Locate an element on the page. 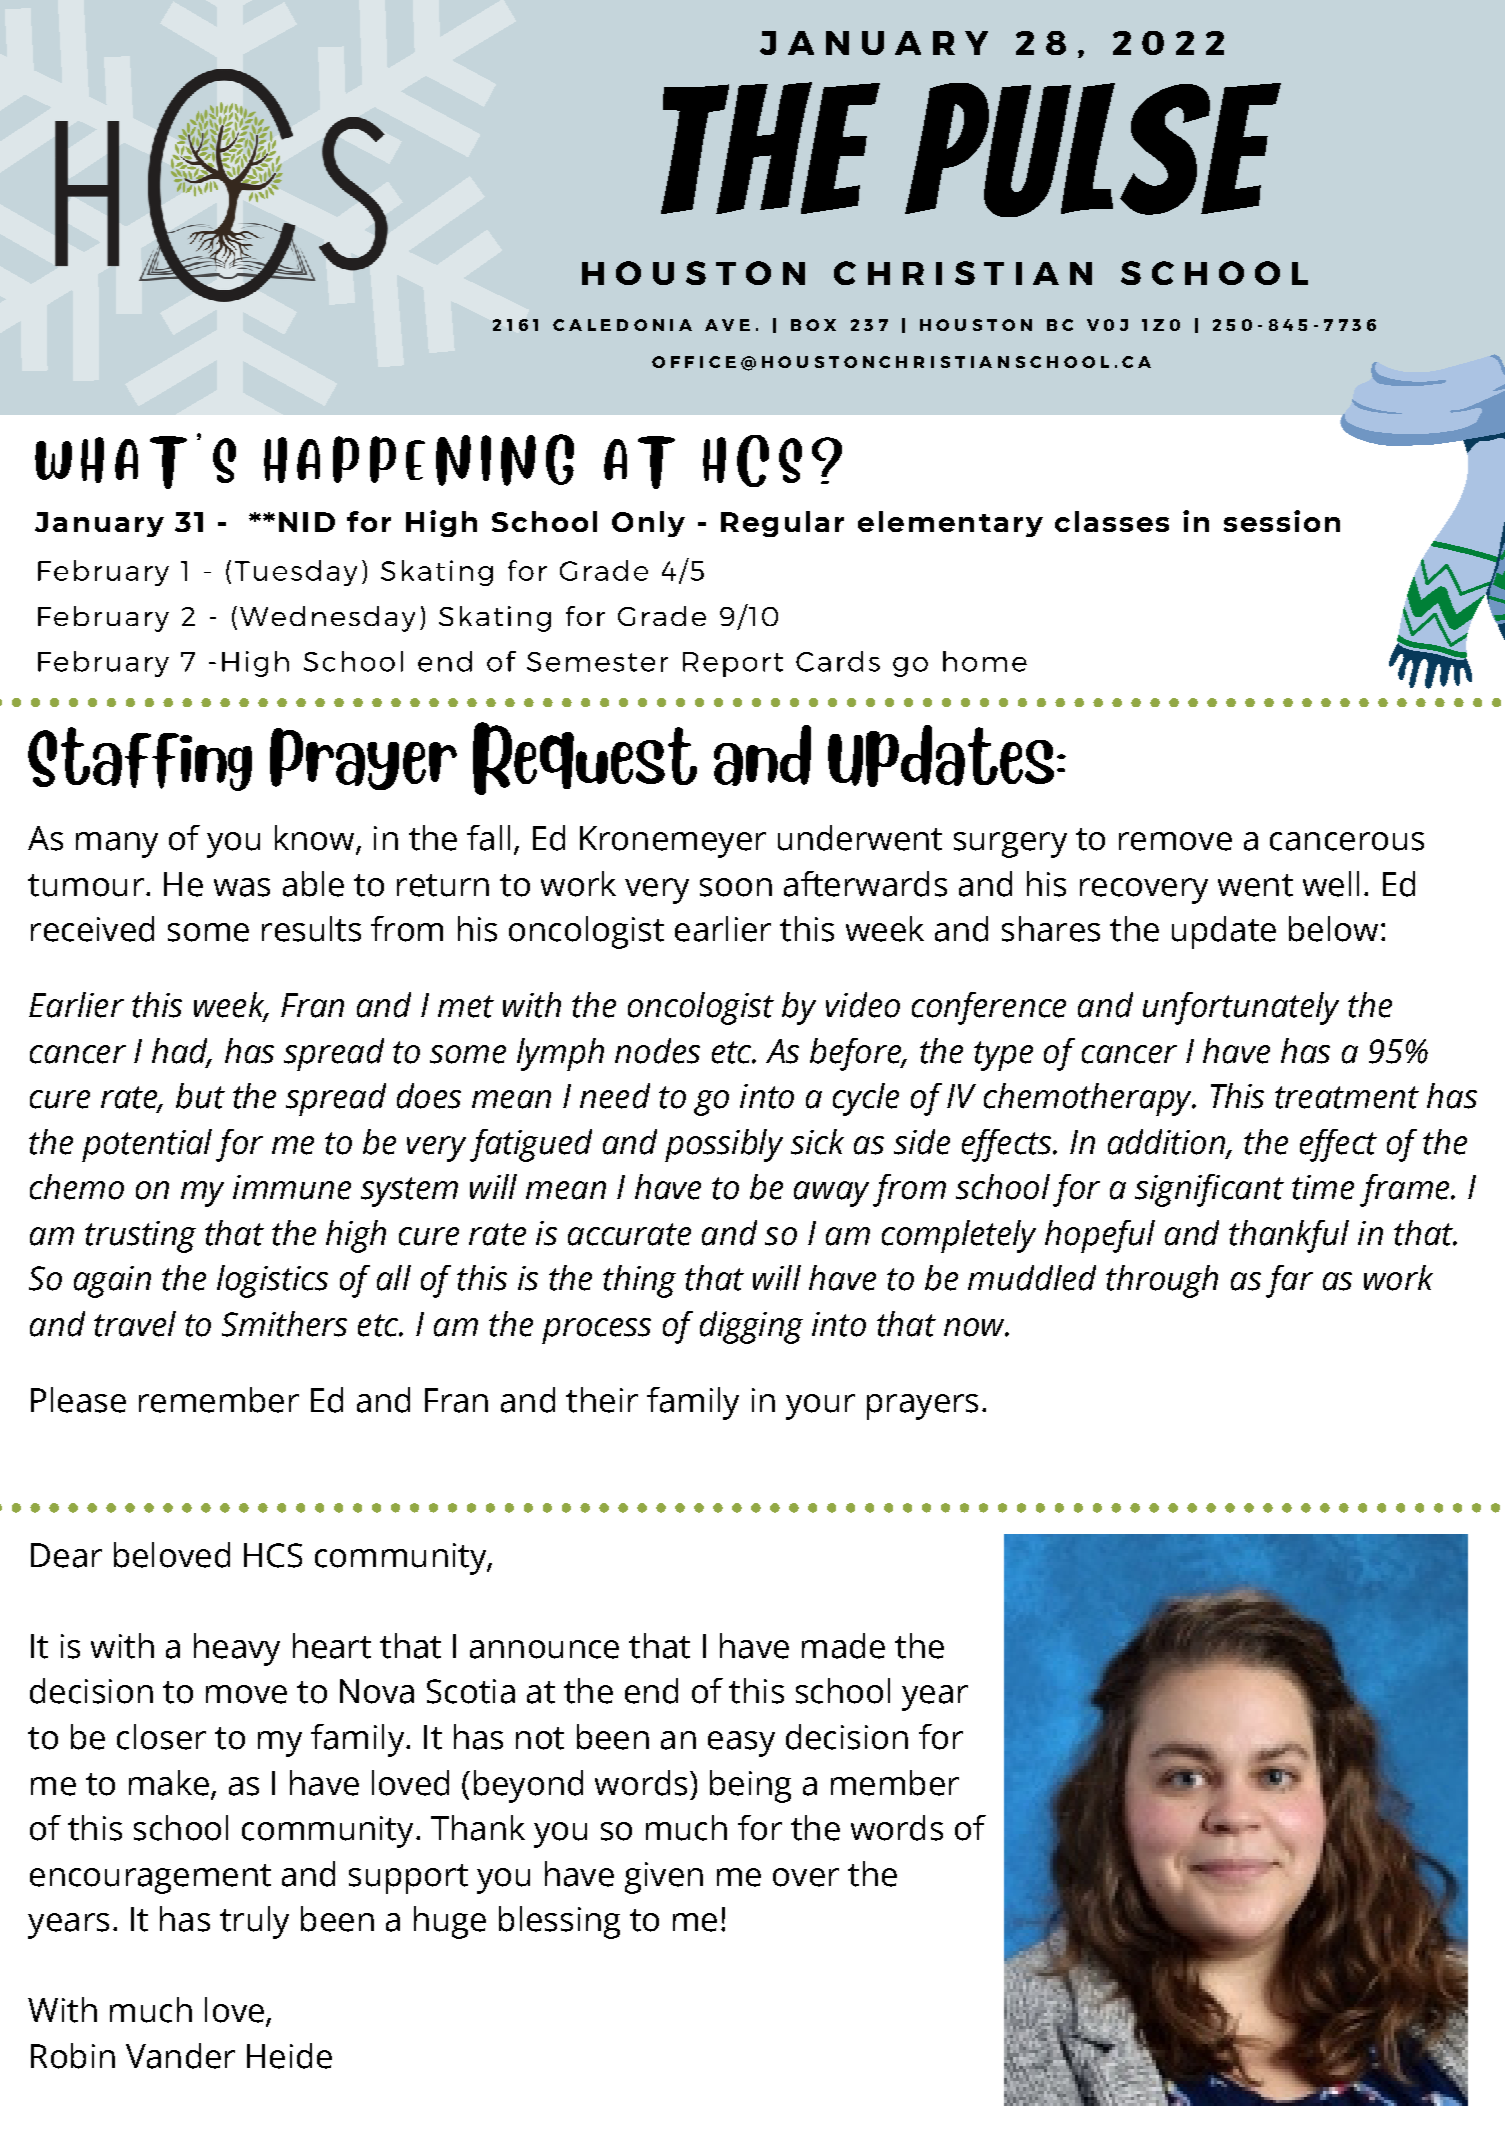 This image has width=1505, height=2129. session is located at coordinates (1282, 521).
